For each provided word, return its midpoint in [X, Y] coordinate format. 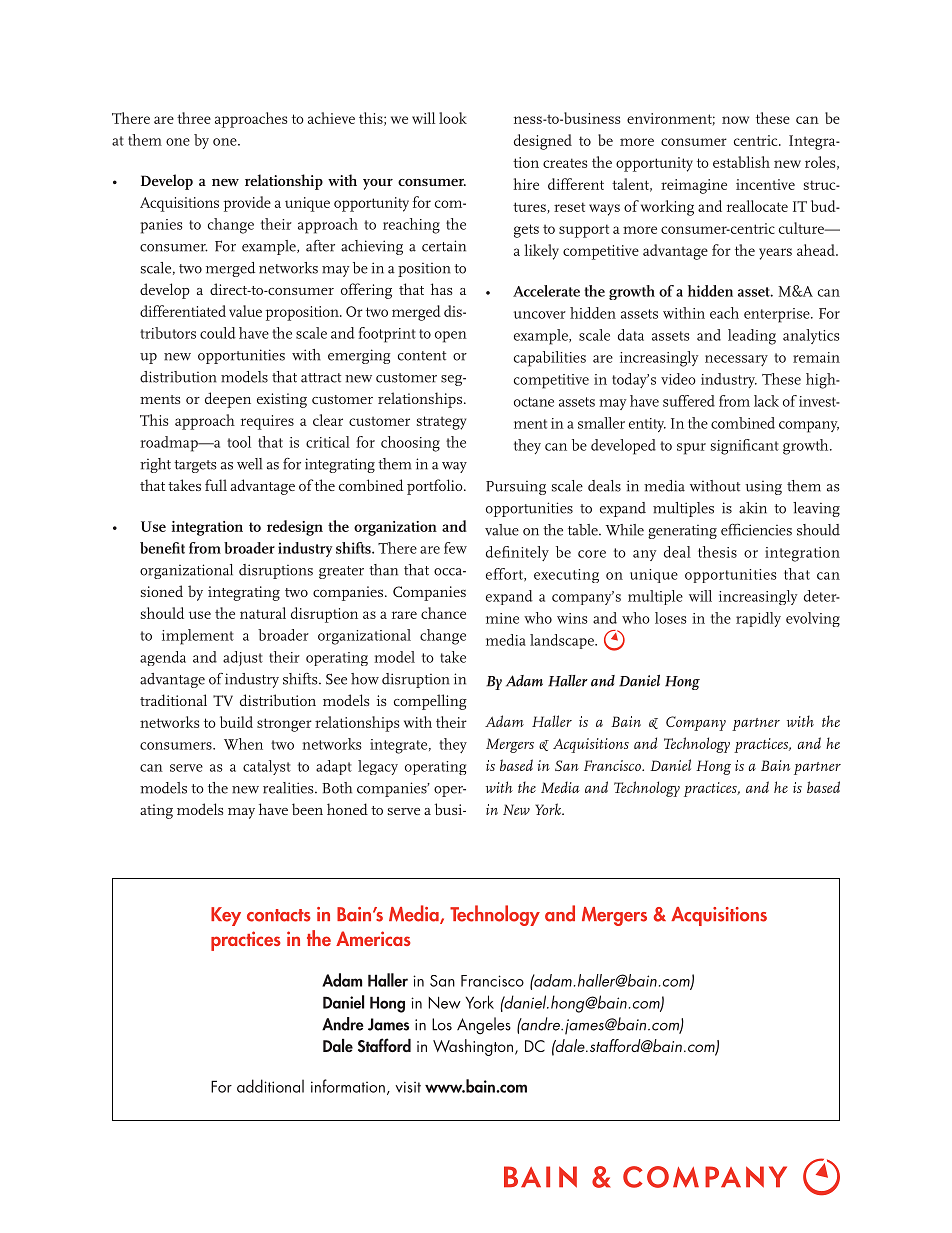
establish [741, 162]
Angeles [484, 1026]
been [307, 809]
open [451, 337]
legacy [378, 767]
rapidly [758, 619]
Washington [474, 1047]
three [194, 118]
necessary [736, 360]
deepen [228, 400]
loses [671, 618]
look [453, 118]
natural [263, 613]
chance [443, 613]
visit [408, 1087]
